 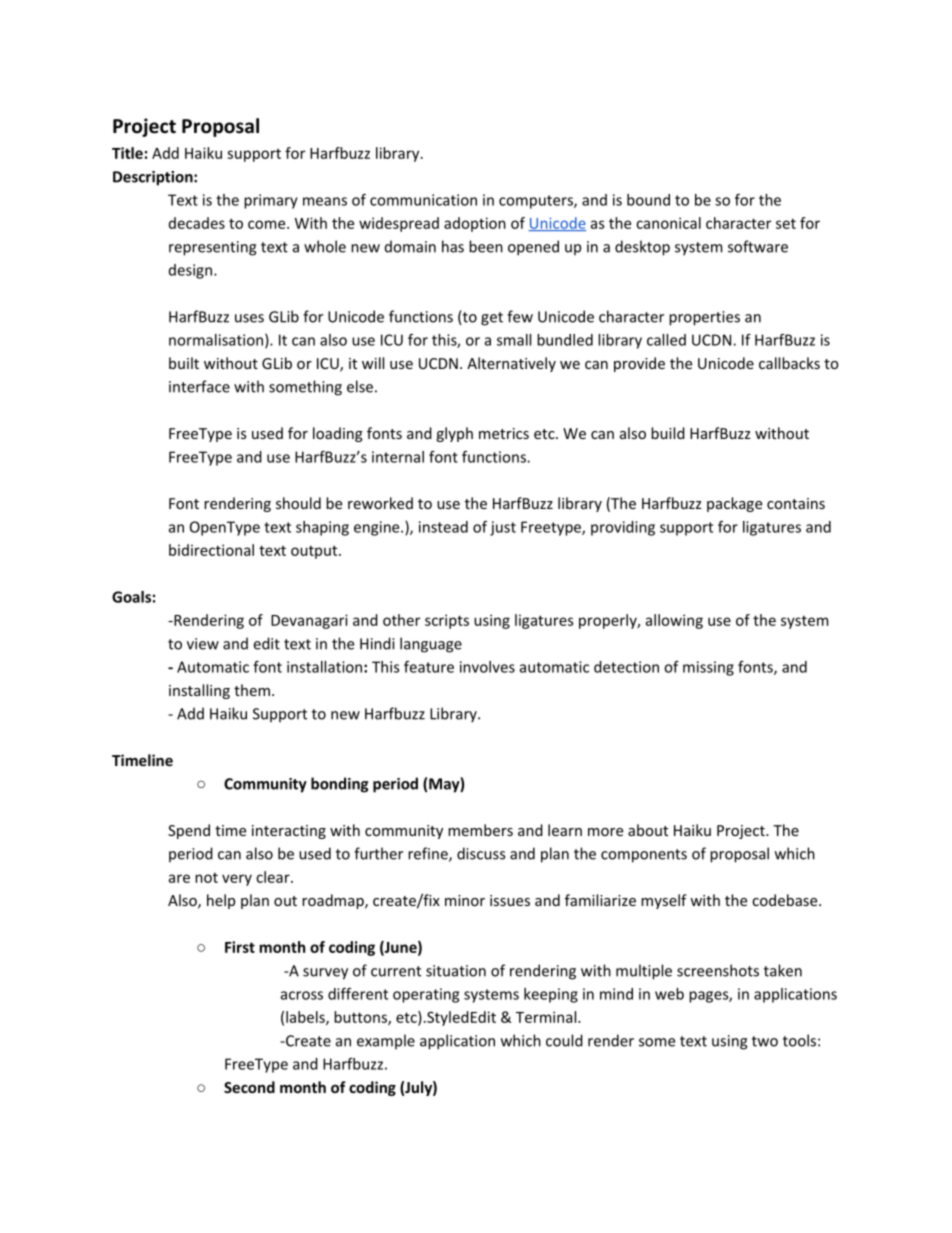 I want to click on package, so click(x=734, y=504).
